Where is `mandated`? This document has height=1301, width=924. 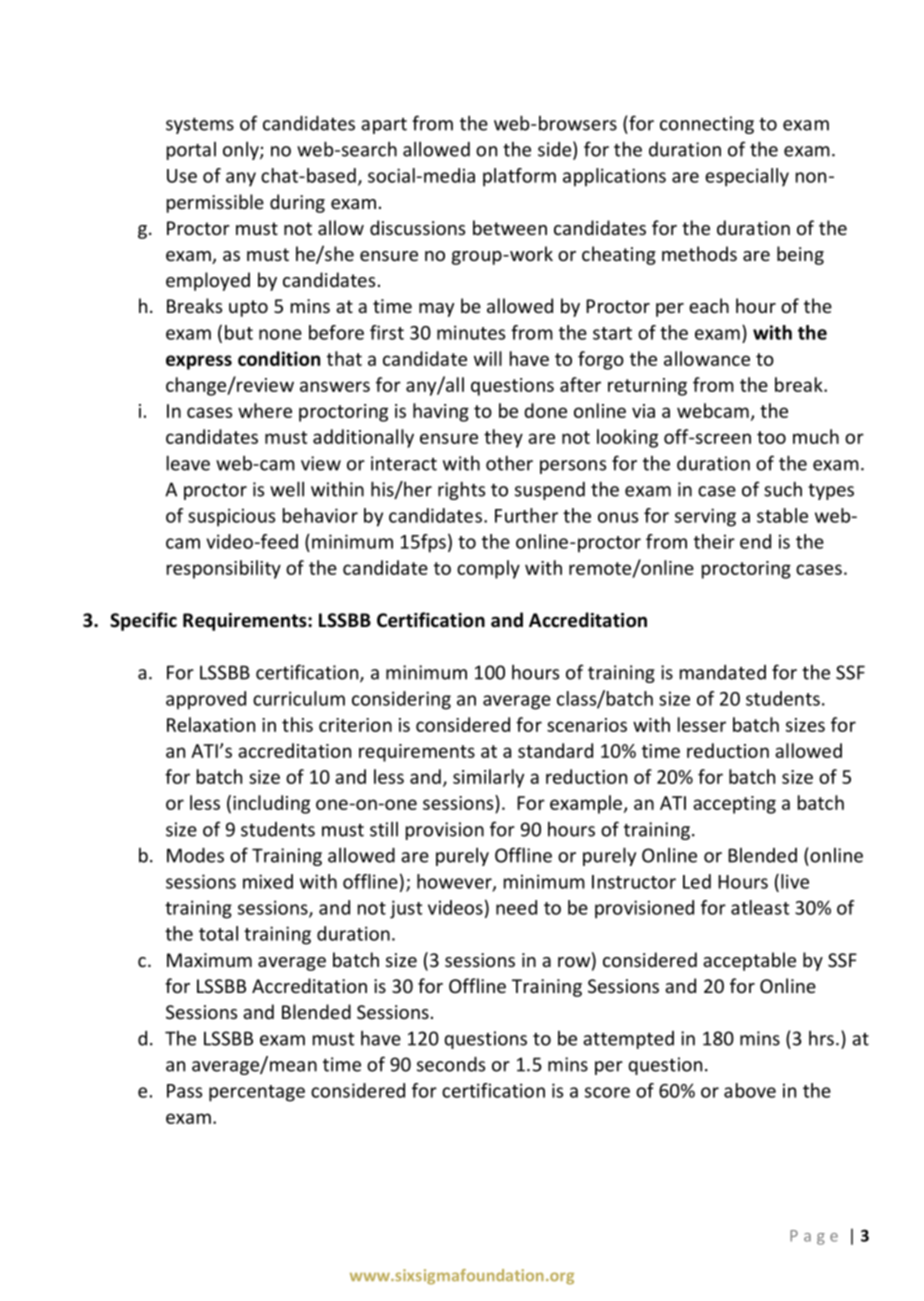
mandated is located at coordinates (723, 672).
